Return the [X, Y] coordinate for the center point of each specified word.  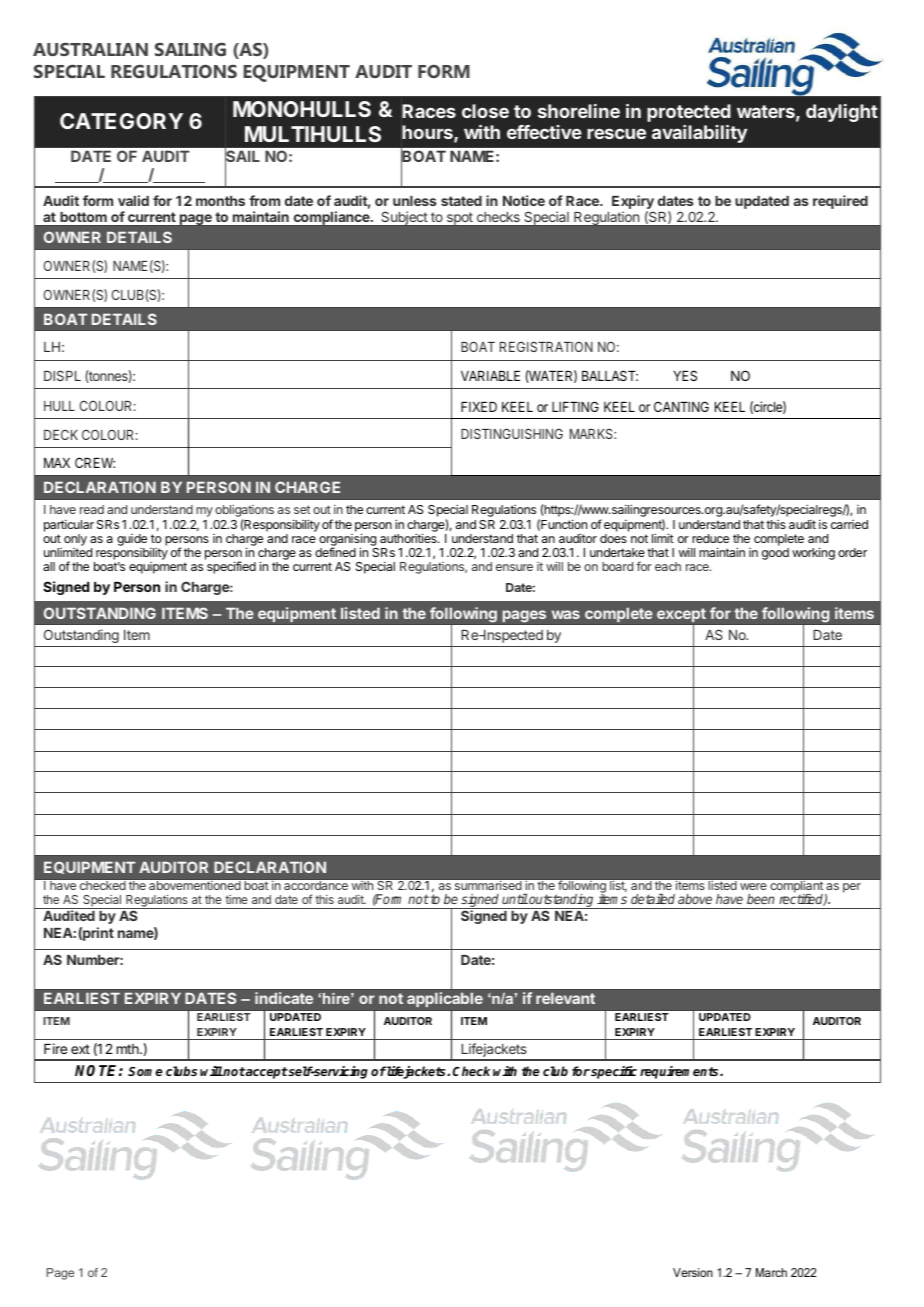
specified [231, 567]
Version [693, 1272]
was [566, 614]
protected [689, 113]
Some [145, 1071]
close [485, 111]
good [775, 554]
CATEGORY [121, 121]
